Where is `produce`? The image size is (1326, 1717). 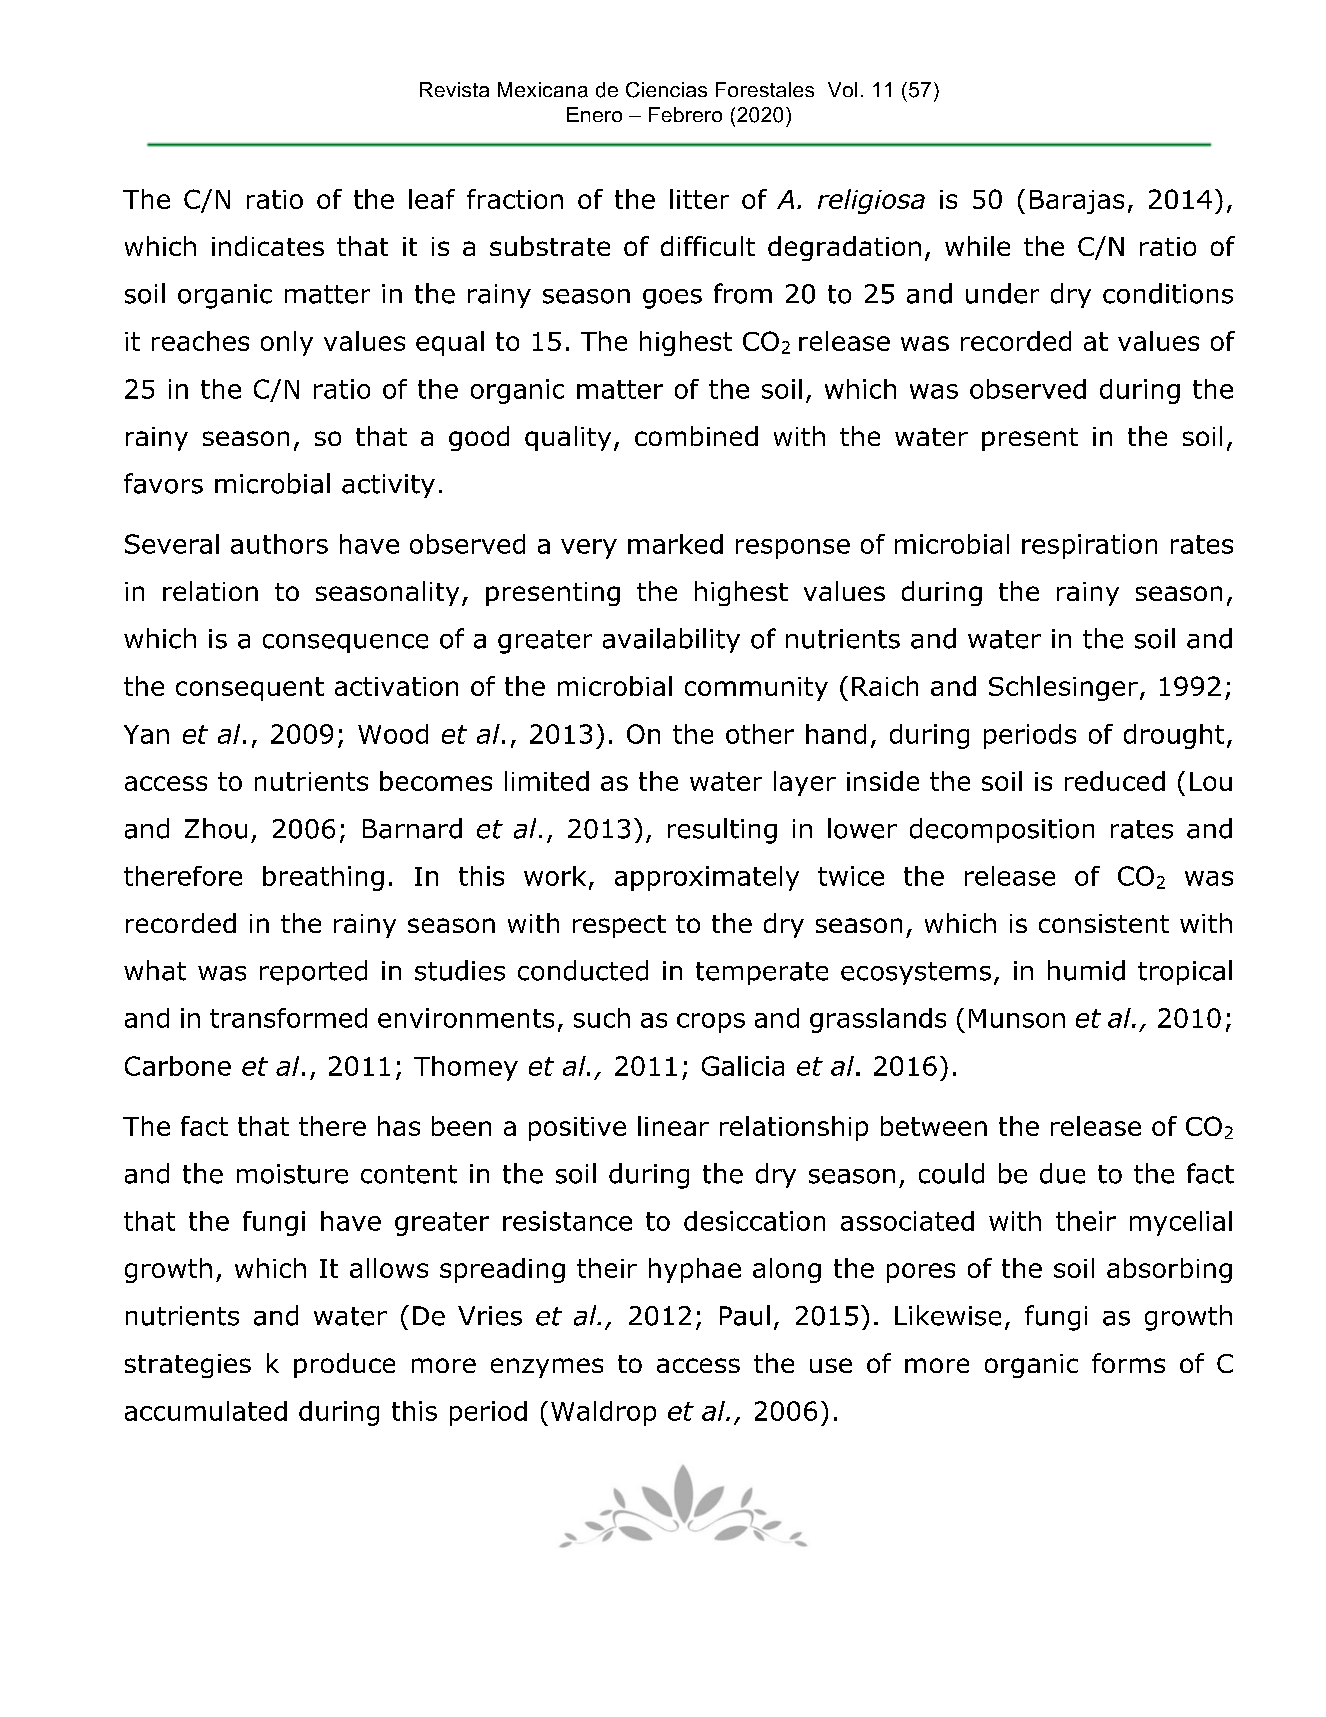 produce is located at coordinates (344, 1365).
